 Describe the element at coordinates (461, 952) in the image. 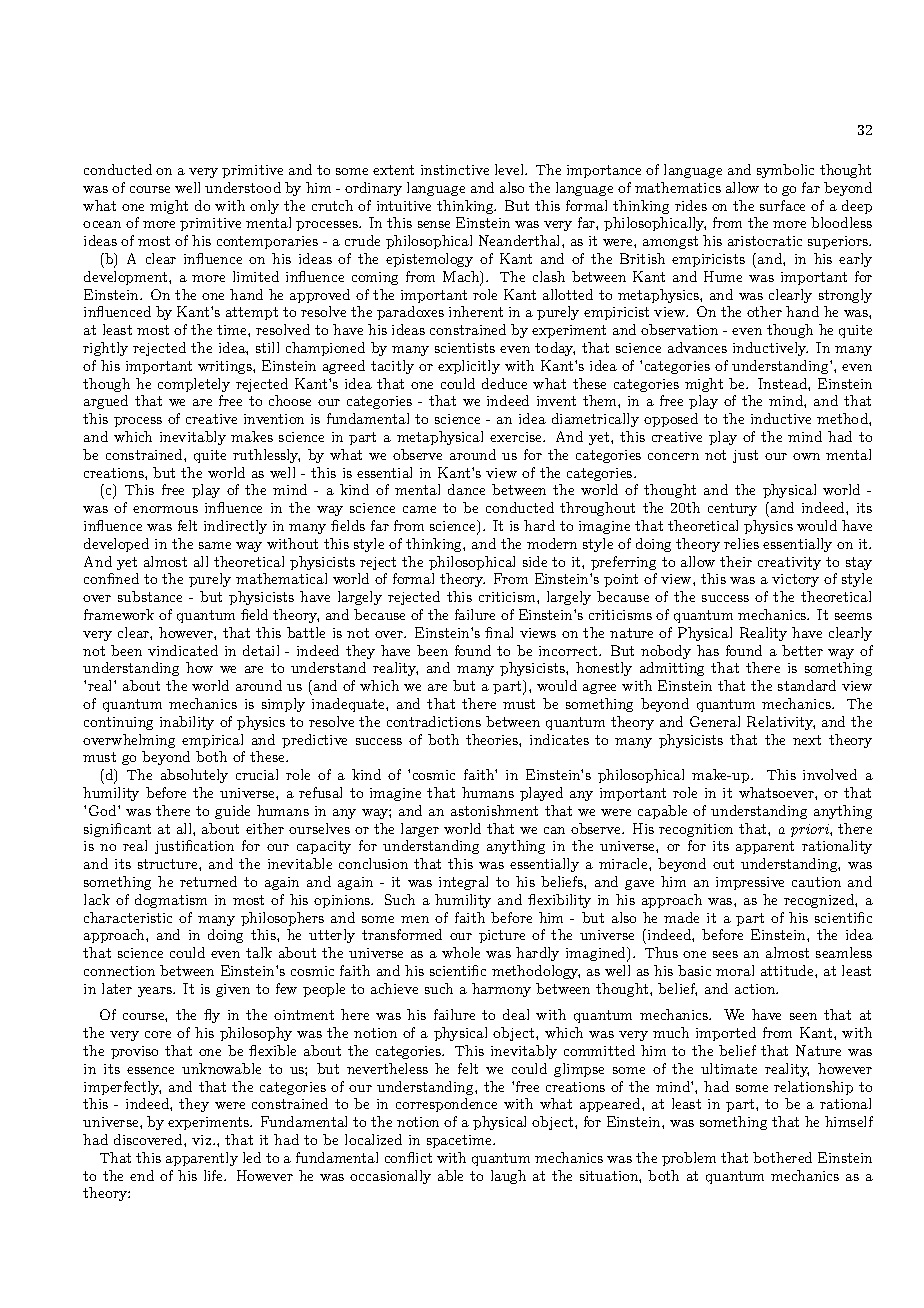

I see `whole` at that location.
